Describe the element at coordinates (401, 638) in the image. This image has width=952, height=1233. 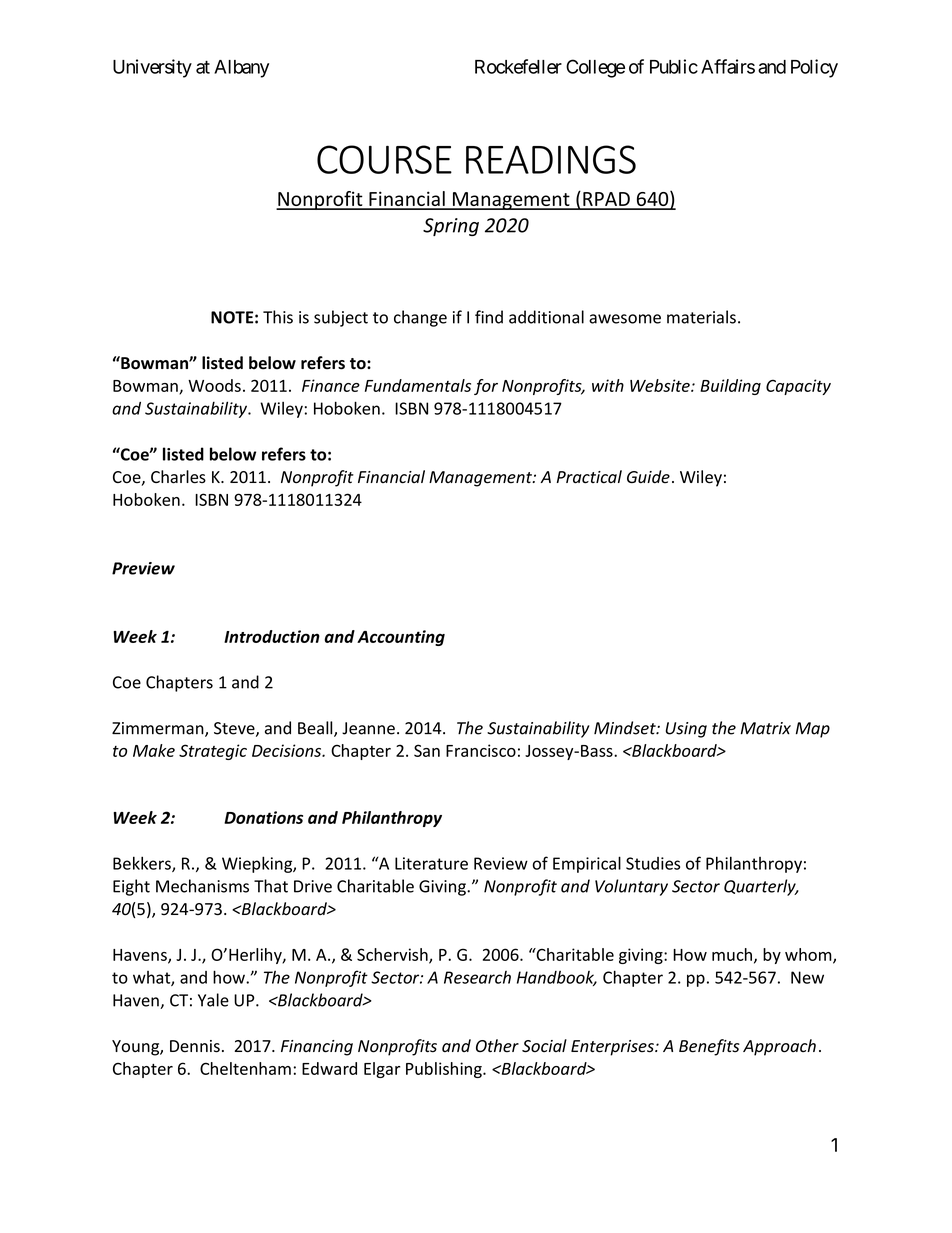
I see `Accounting` at that location.
